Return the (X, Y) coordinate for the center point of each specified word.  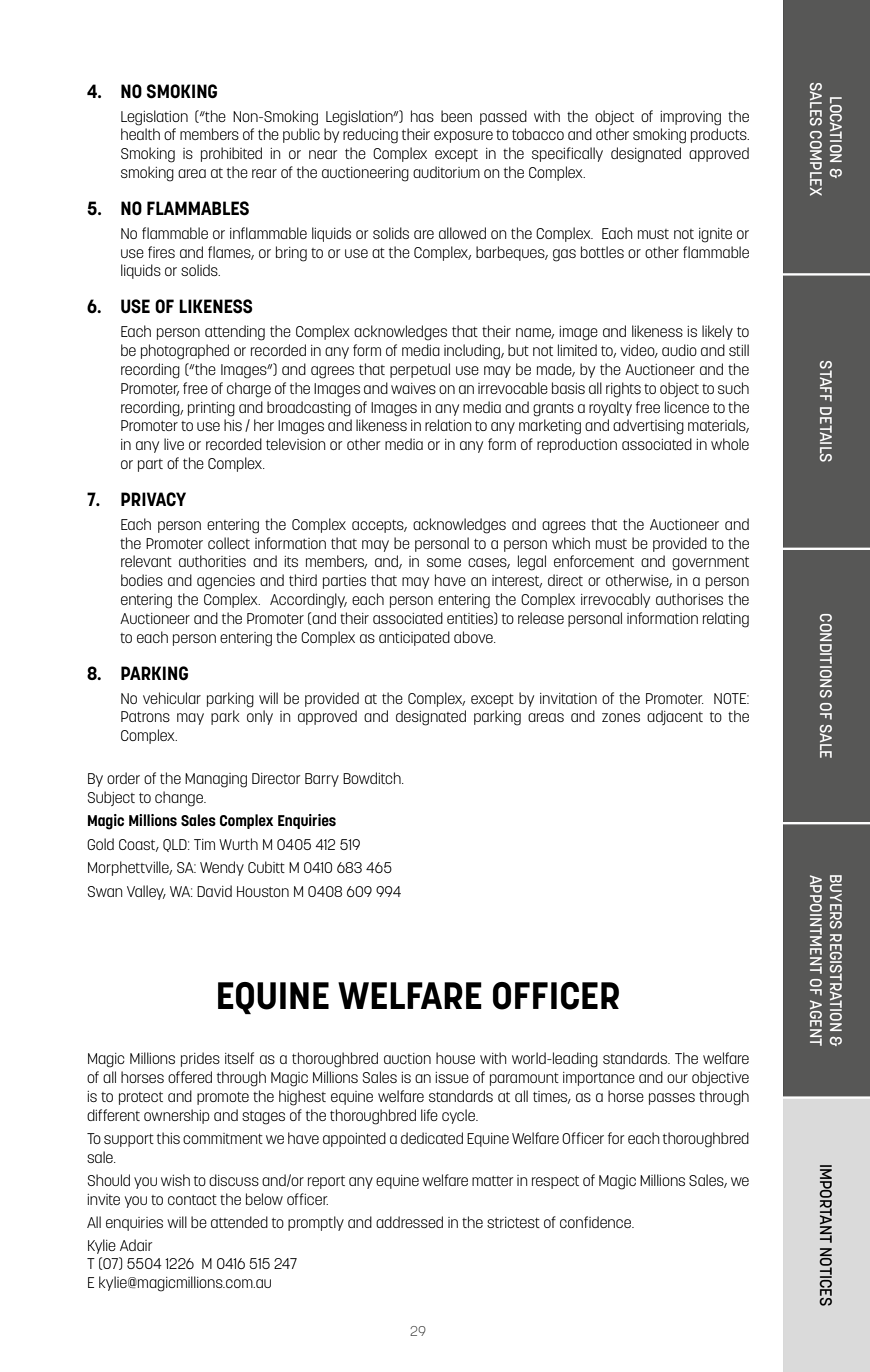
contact (192, 1200)
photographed (185, 352)
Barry (322, 780)
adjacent (675, 717)
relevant (146, 561)
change (180, 799)
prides (200, 1059)
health (140, 134)
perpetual (420, 370)
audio (679, 350)
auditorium (446, 172)
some (444, 562)
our (677, 1078)
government (710, 564)
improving (690, 118)
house (455, 1058)
